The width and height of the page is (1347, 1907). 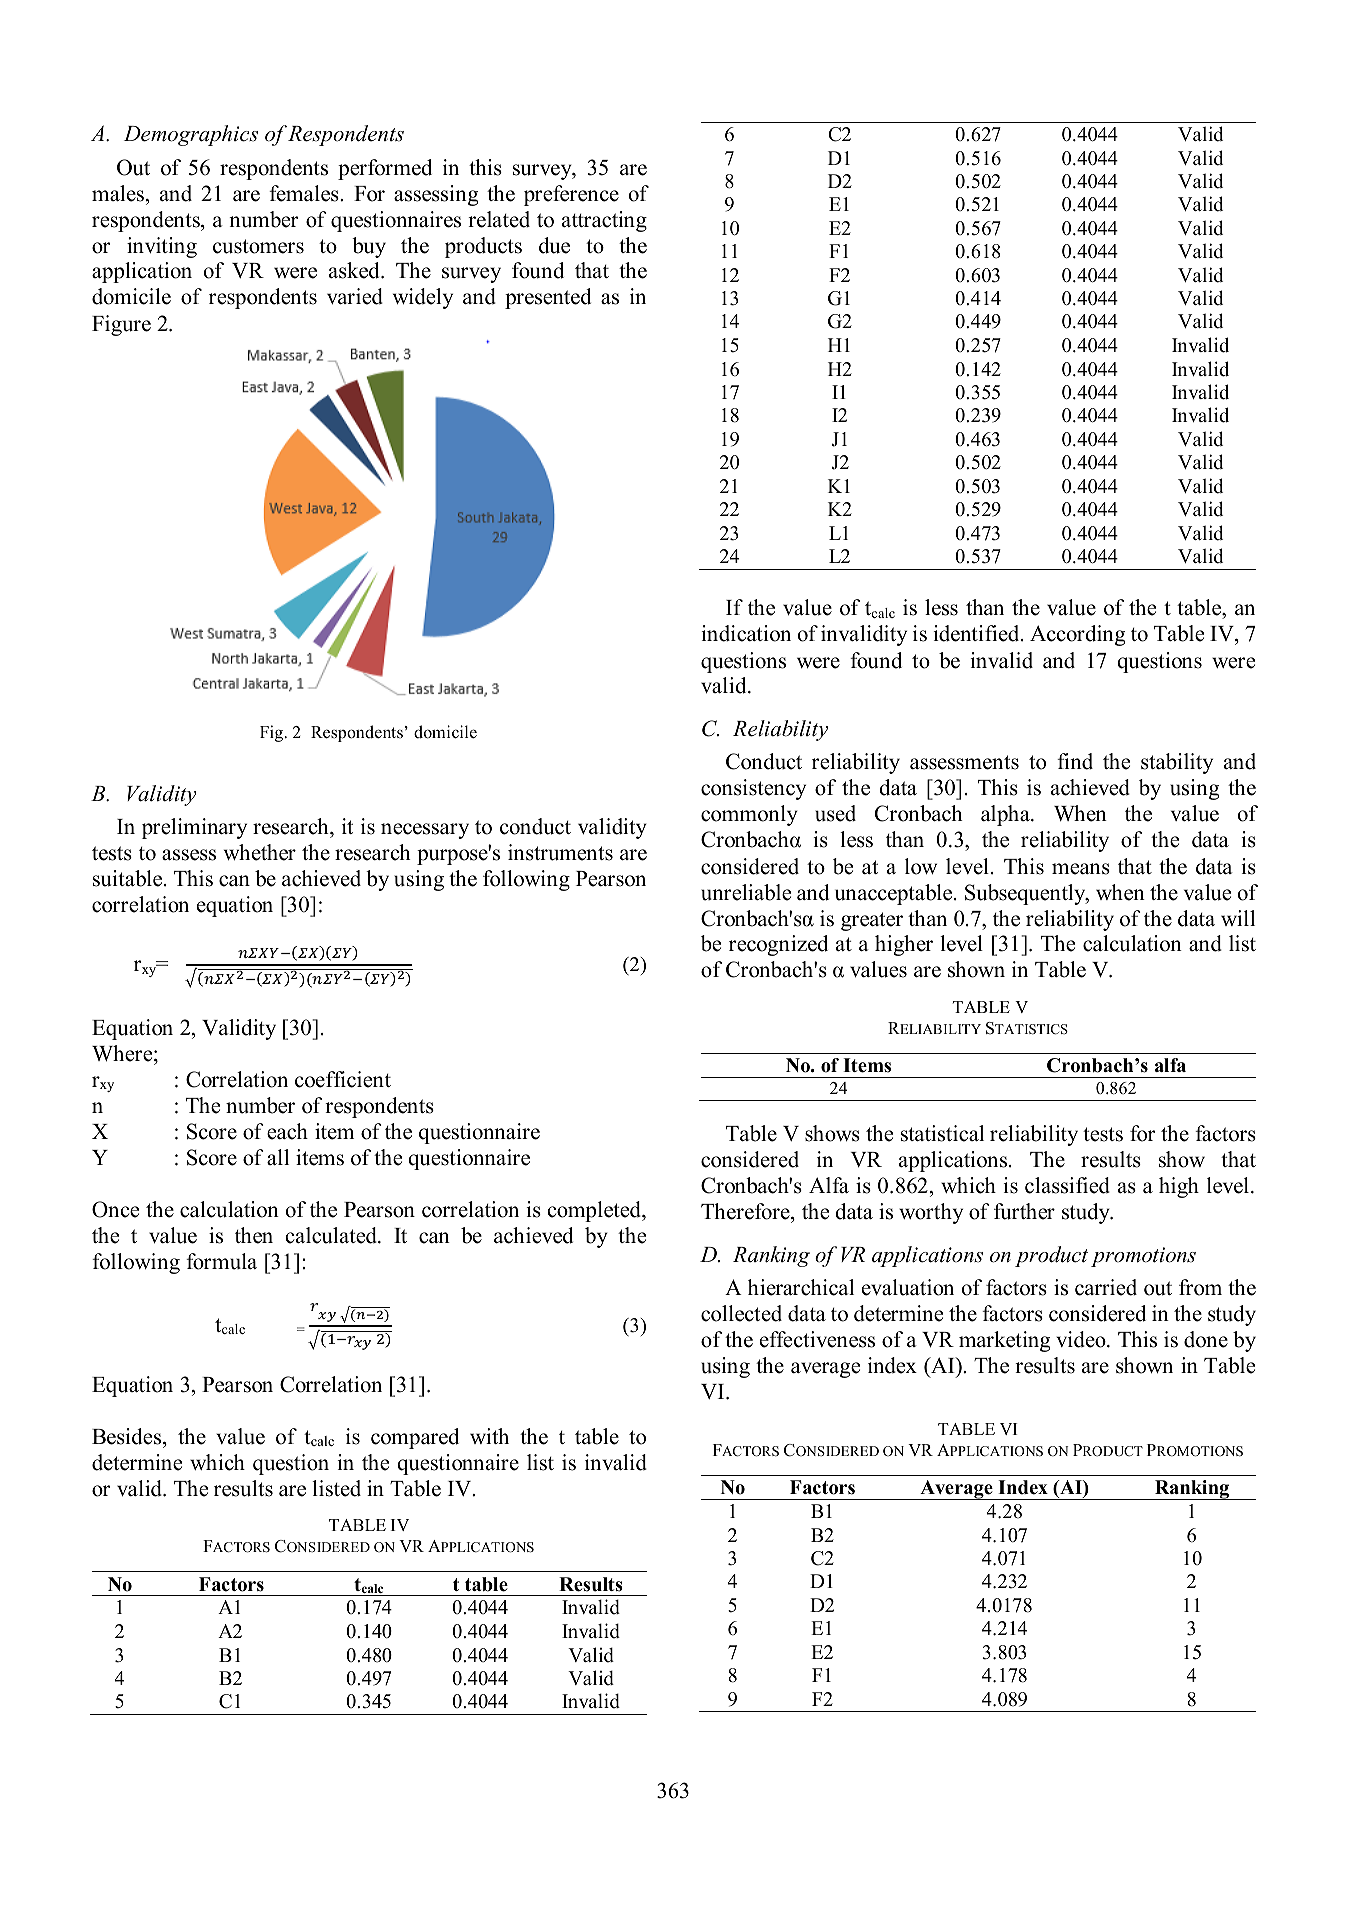 What do you see at coordinates (194, 828) in the page?
I see `preliminary` at bounding box center [194, 828].
